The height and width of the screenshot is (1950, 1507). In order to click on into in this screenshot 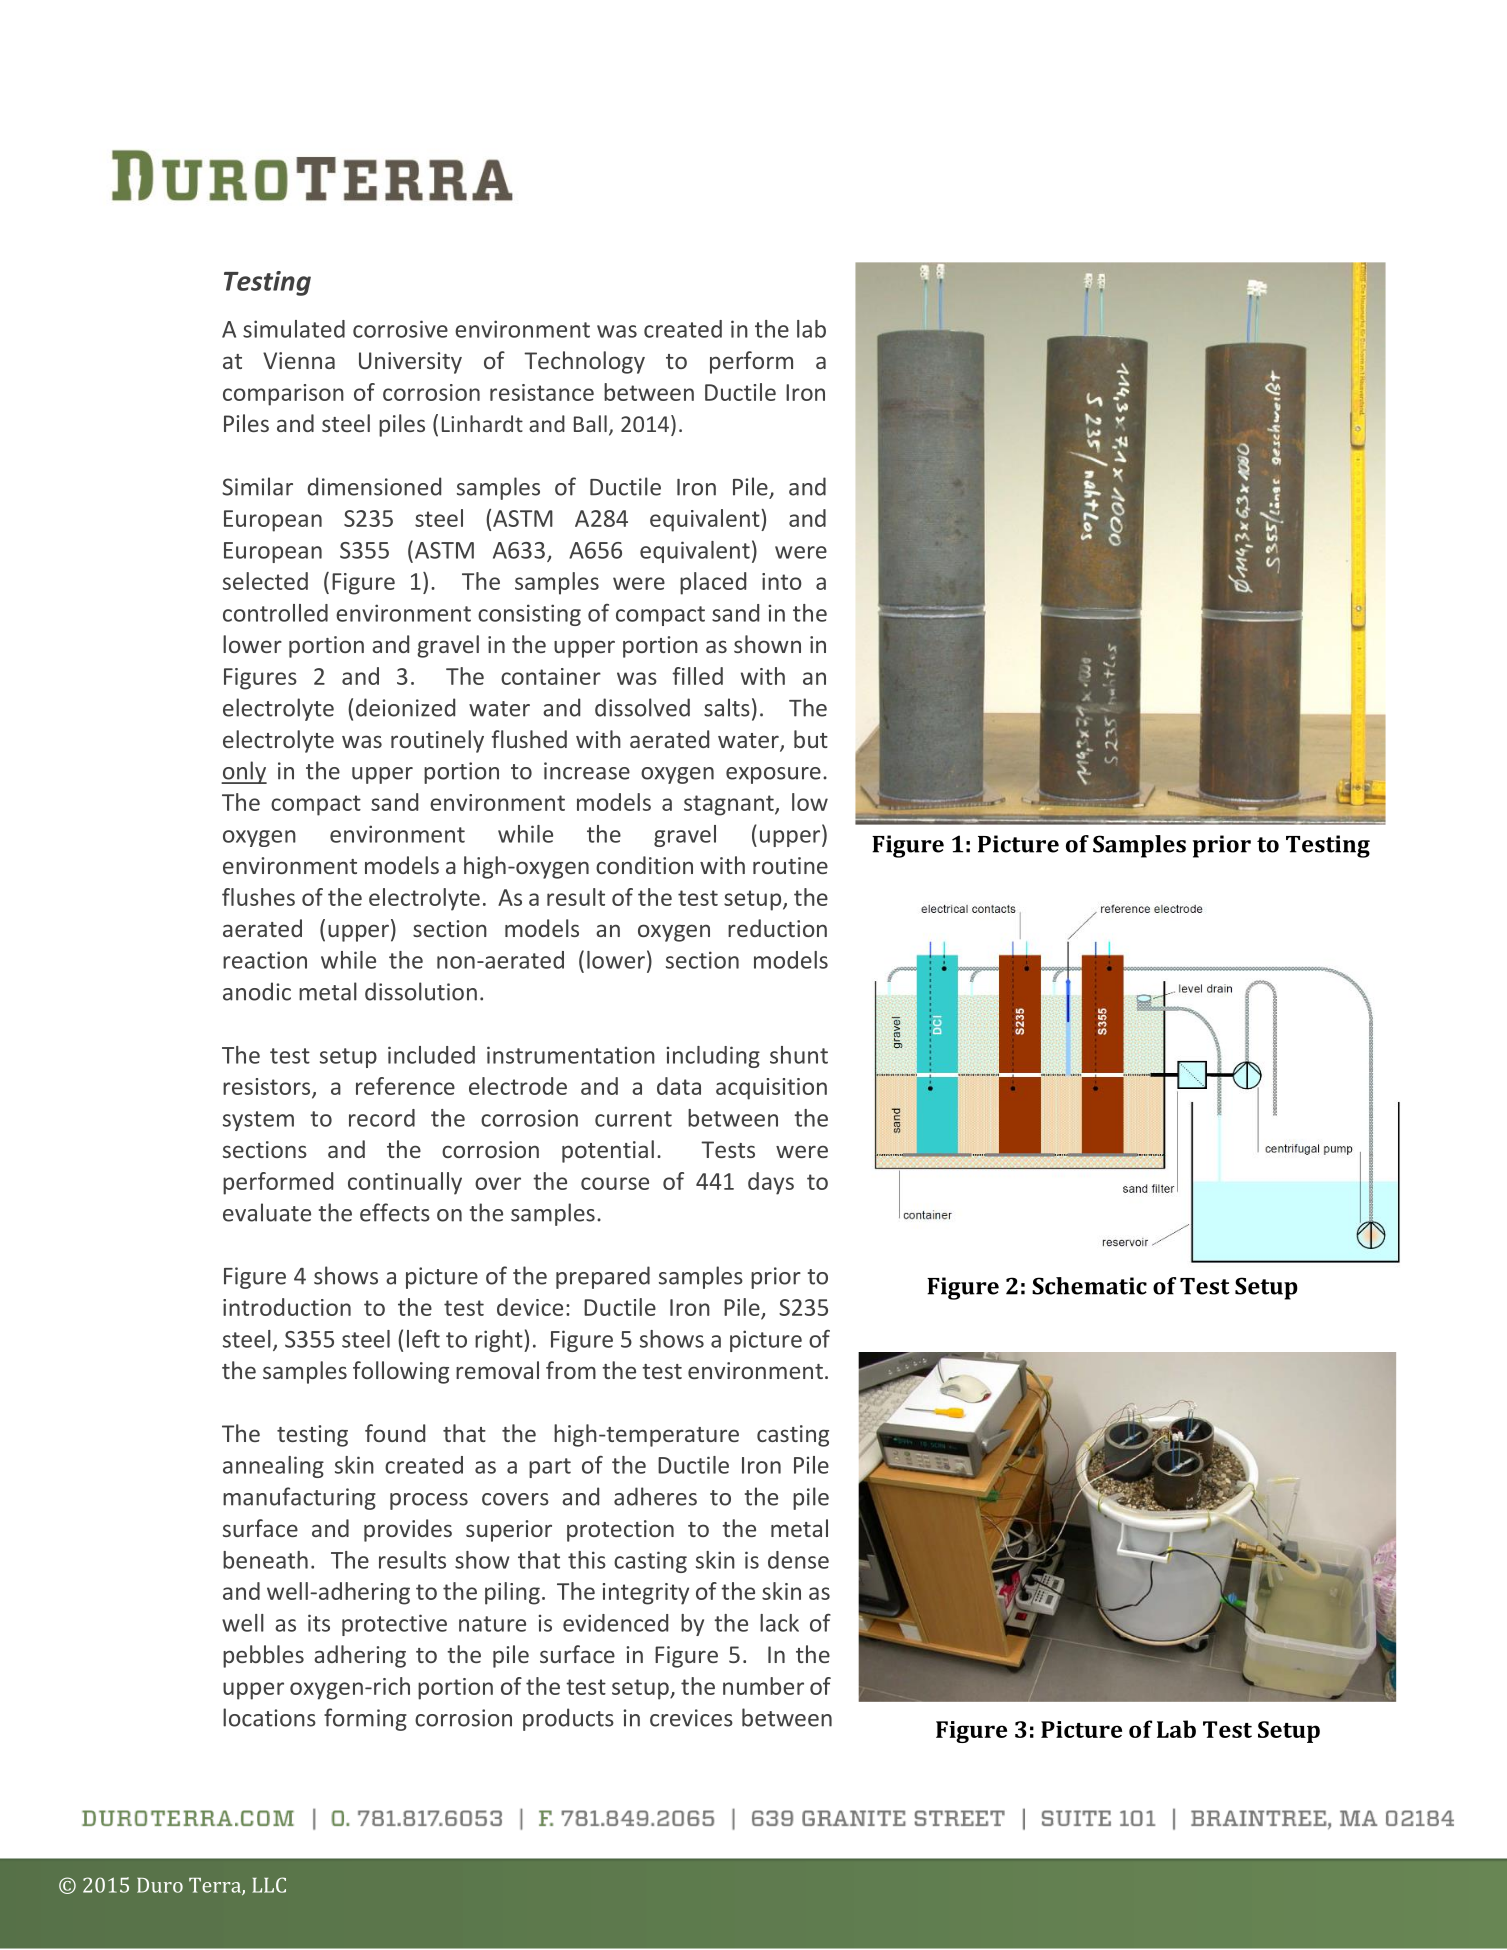, I will do `click(782, 581)`.
